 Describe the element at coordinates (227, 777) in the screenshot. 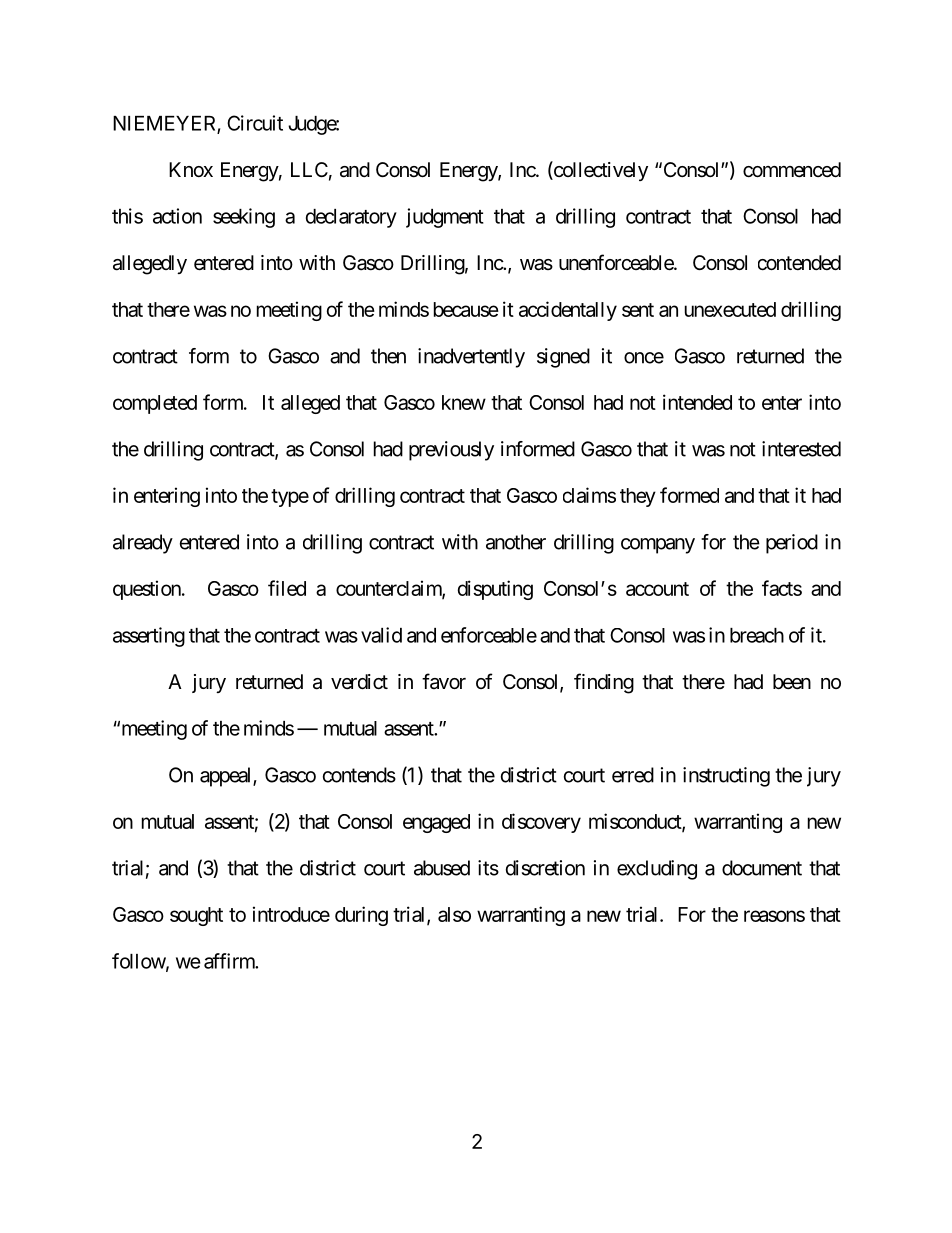

I see `appeal` at that location.
